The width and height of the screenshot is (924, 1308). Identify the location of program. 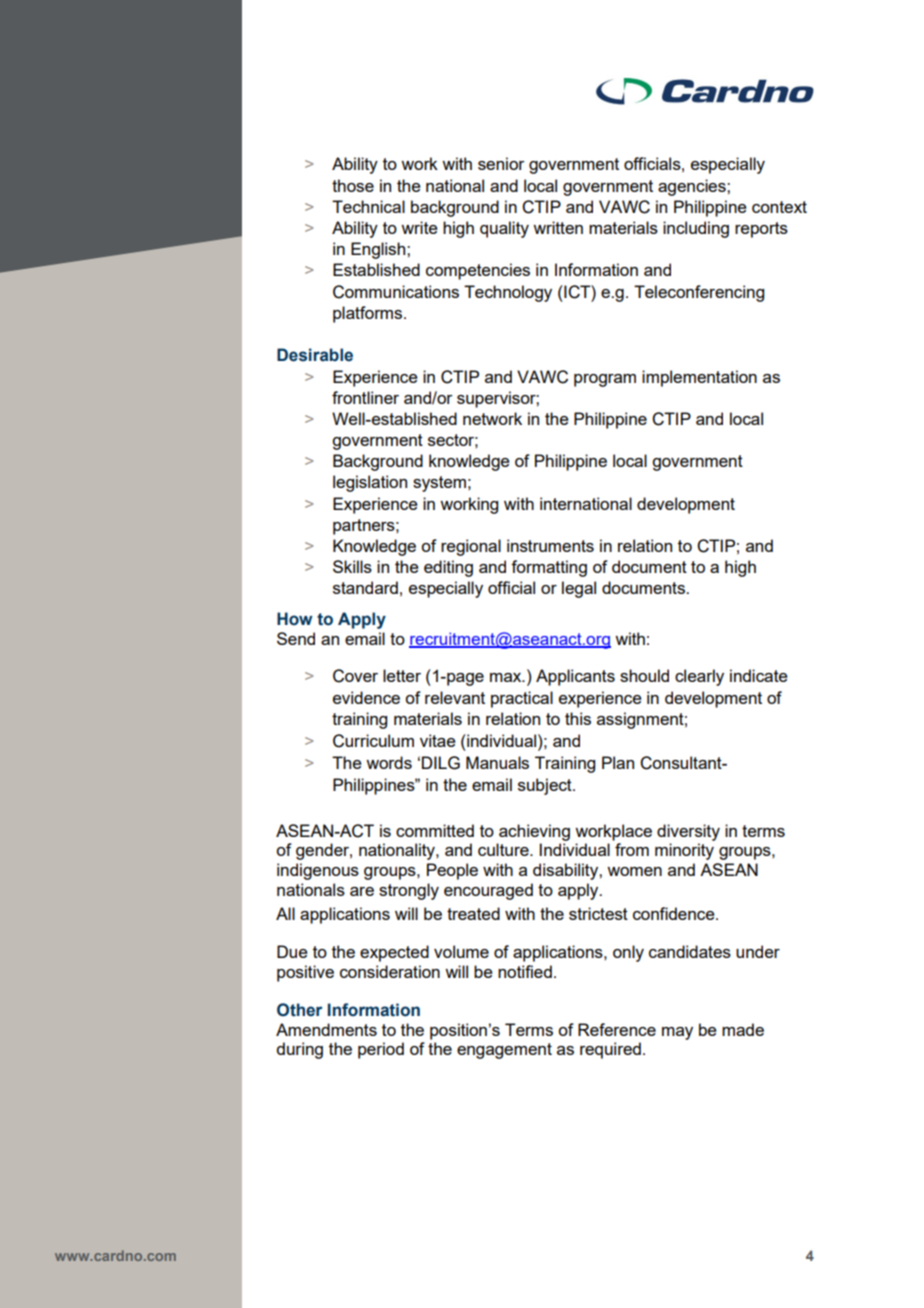
(605, 380).
